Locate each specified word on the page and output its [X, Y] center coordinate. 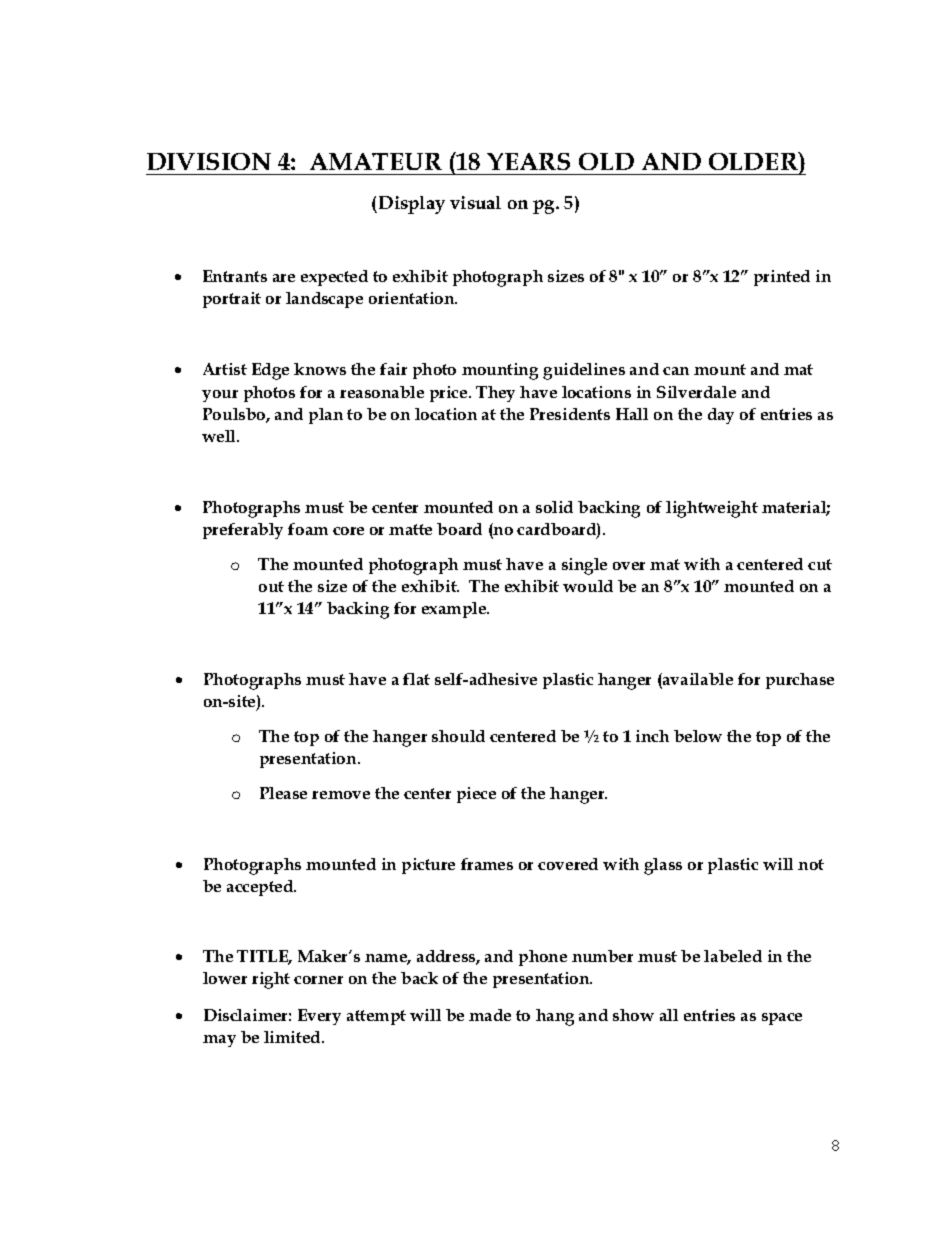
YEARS [528, 161]
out [271, 586]
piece [476, 795]
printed [782, 278]
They [495, 394]
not [811, 864]
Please [283, 793]
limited [293, 1037]
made [490, 1015]
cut [820, 564]
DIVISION [209, 161]
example [455, 610]
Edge [270, 371]
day [721, 416]
